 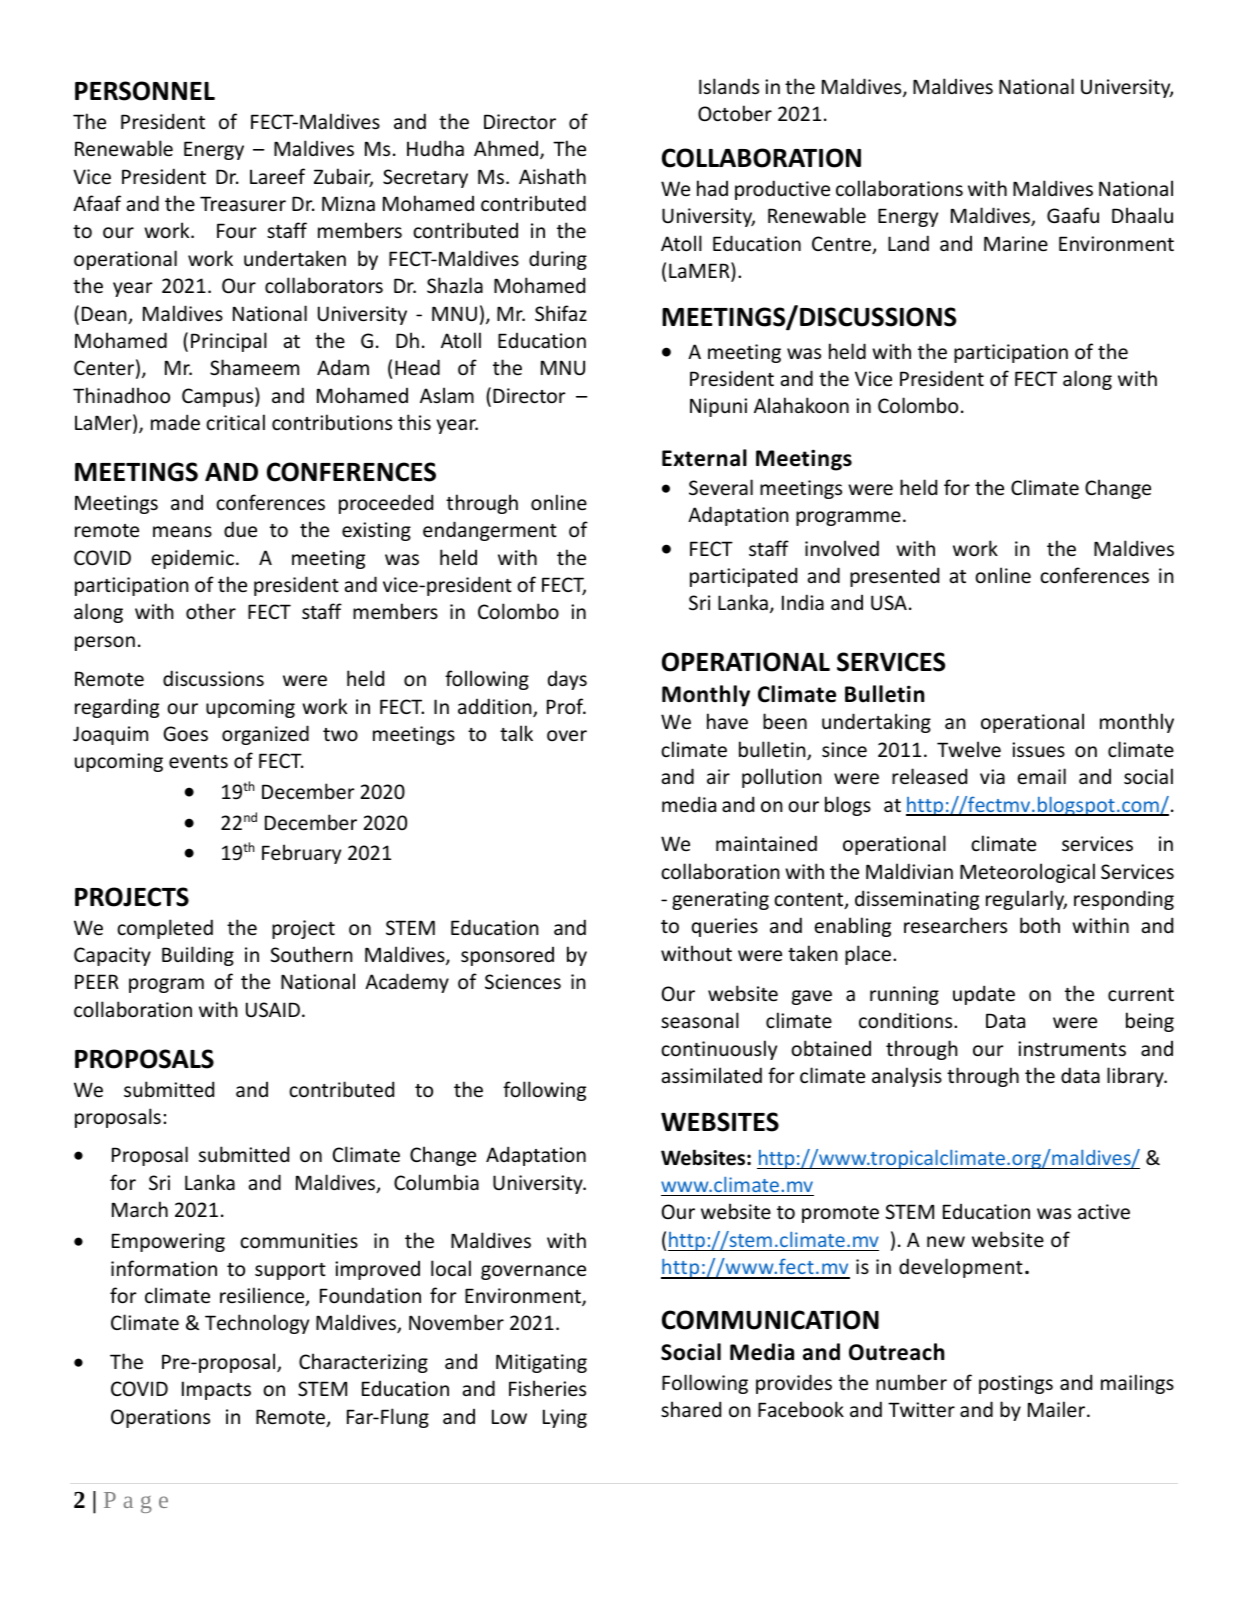 What do you see at coordinates (712, 1075) in the image?
I see `assimilated` at bounding box center [712, 1075].
